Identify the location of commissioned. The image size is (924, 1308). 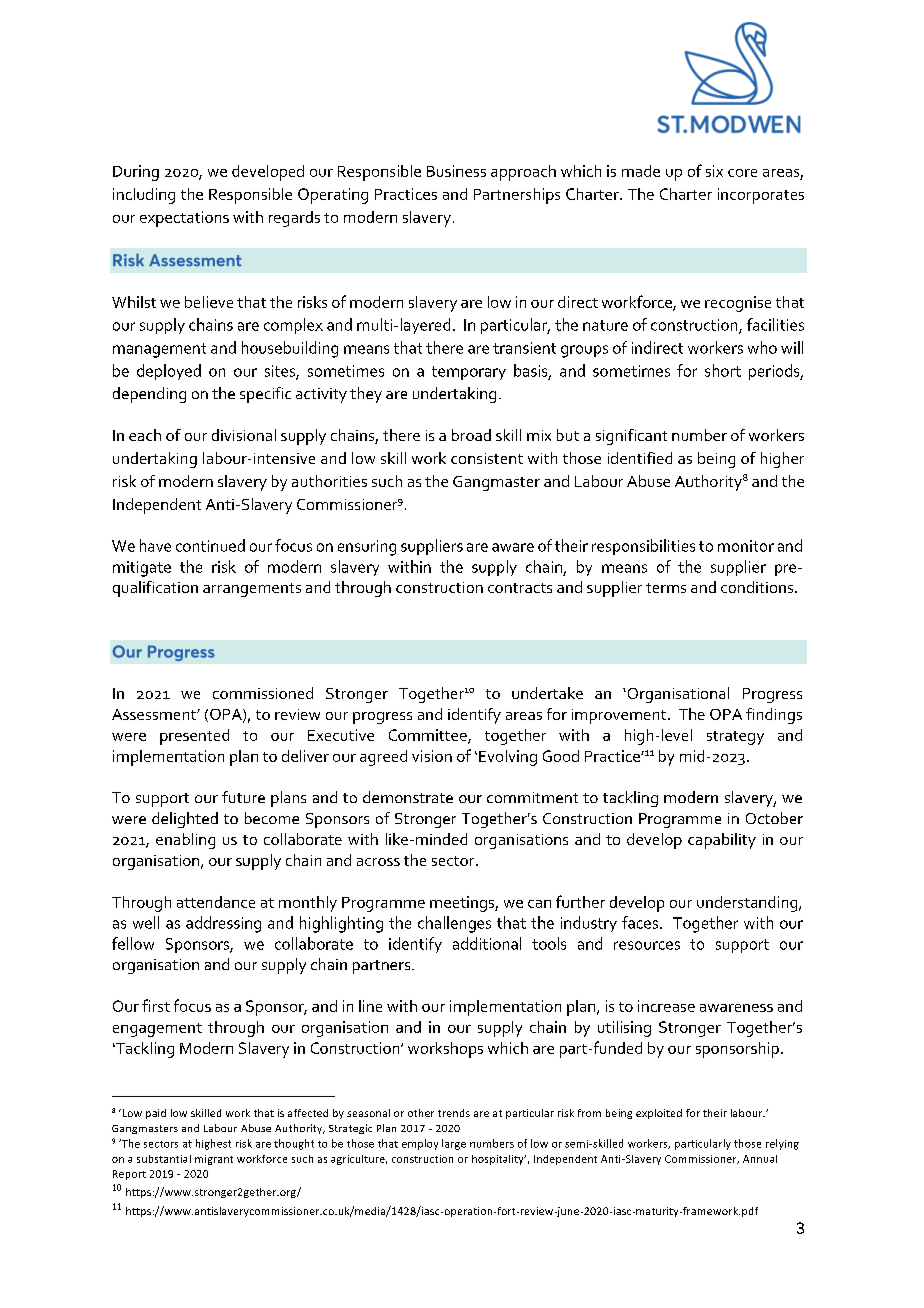
(263, 693).
